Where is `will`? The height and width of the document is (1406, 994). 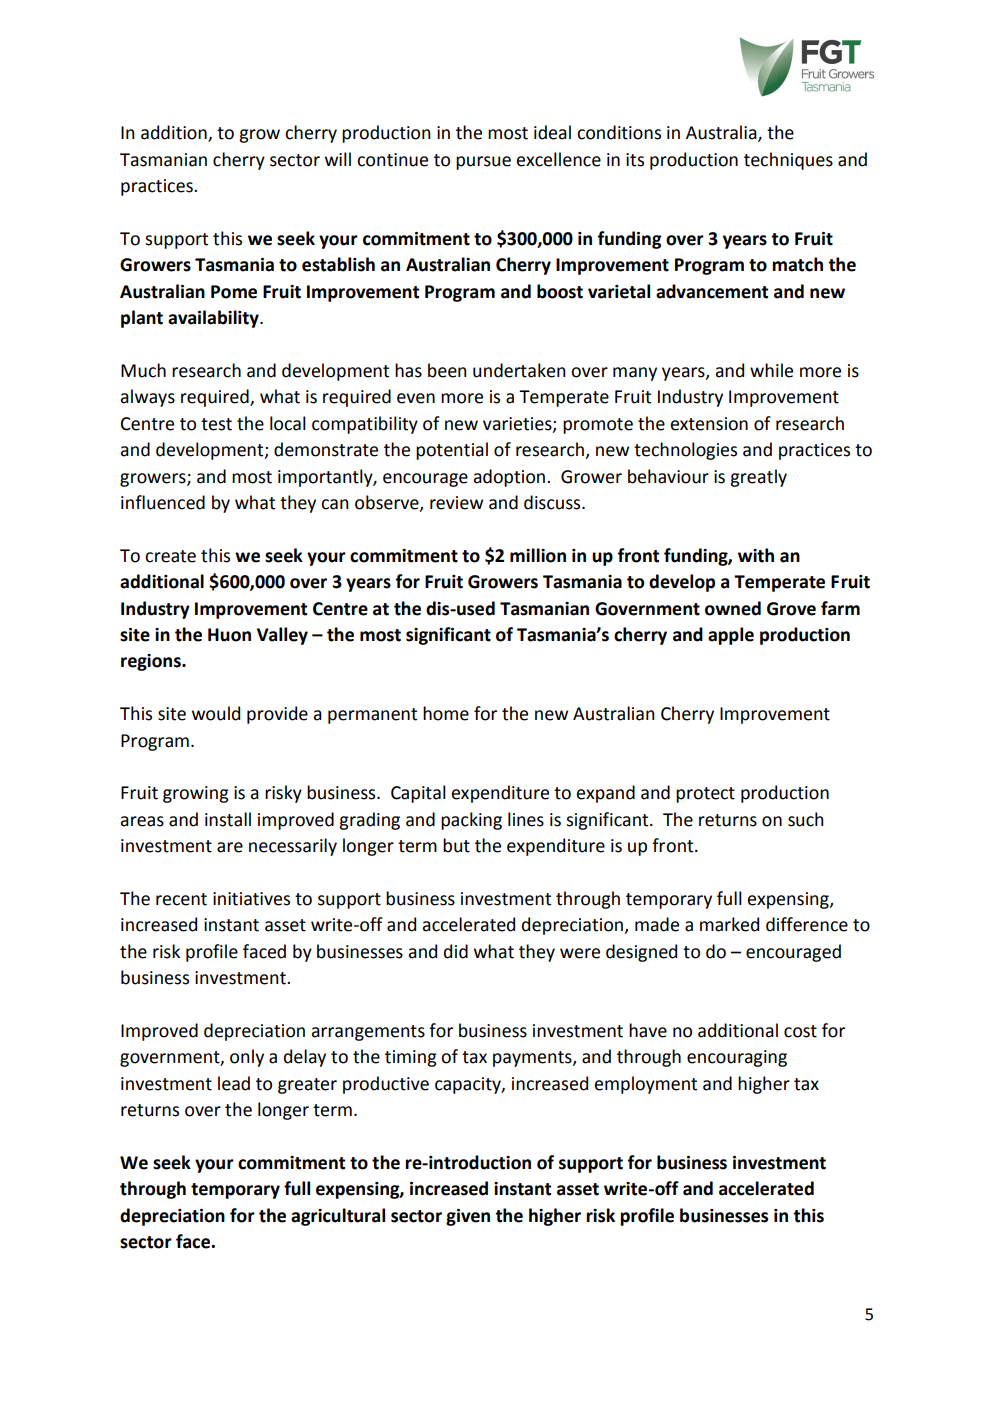
will is located at coordinates (338, 159).
